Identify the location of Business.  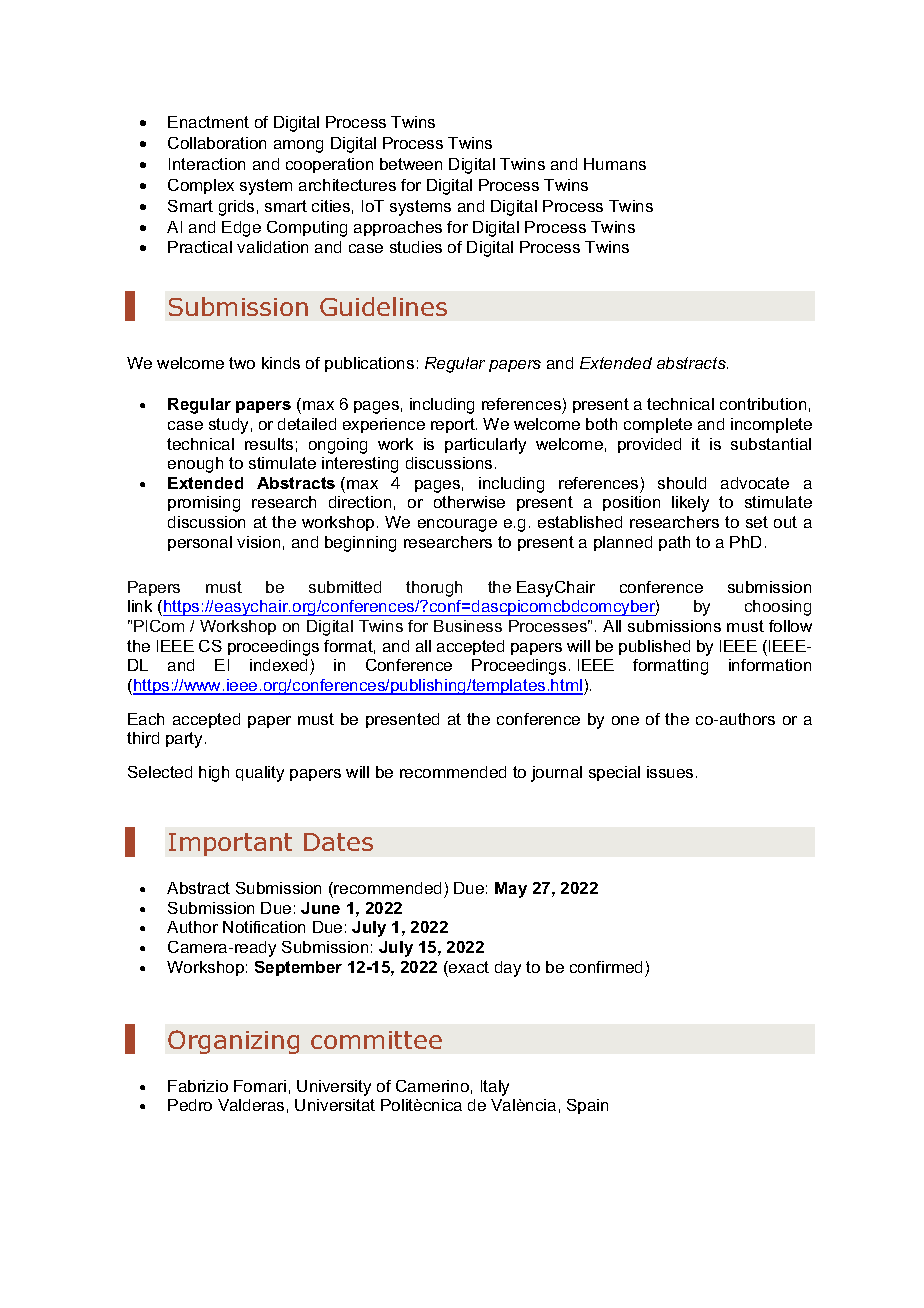
(468, 626).
